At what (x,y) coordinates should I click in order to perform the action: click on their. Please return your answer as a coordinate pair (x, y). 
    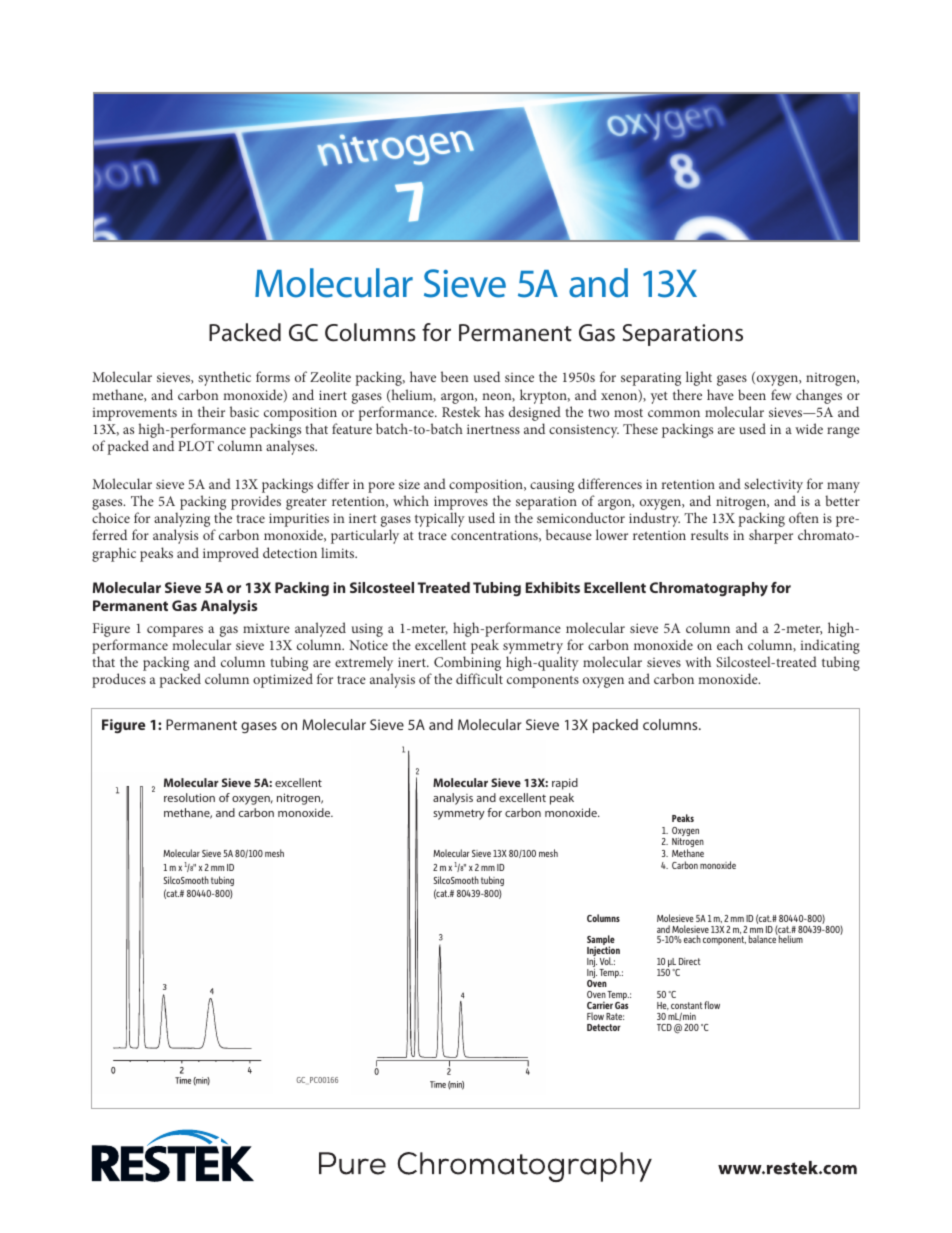
    Looking at the image, I should click on (211, 411).
